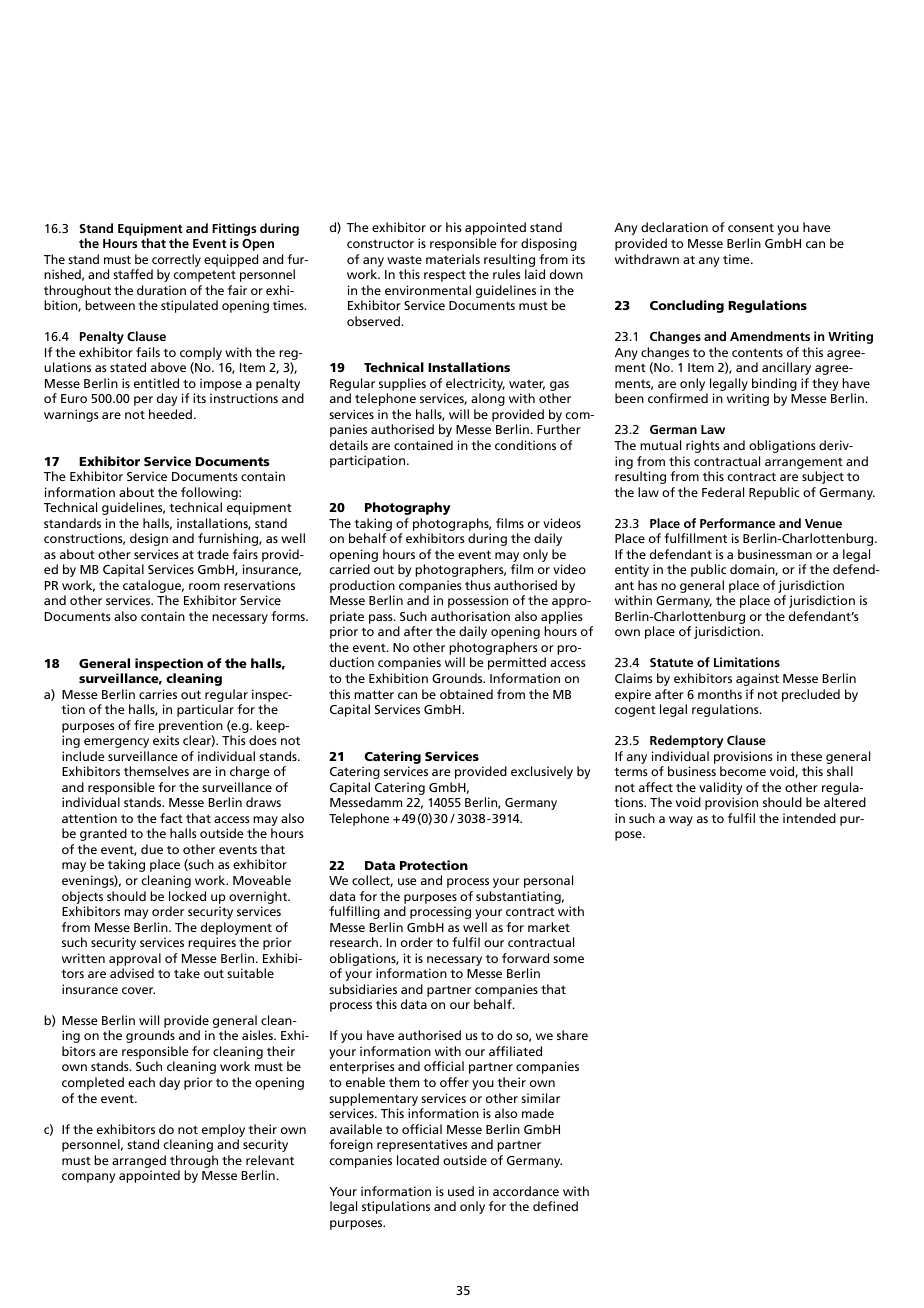 This page has height=1308, width=924. Describe the element at coordinates (176, 260) in the page. I see `correctly` at that location.
